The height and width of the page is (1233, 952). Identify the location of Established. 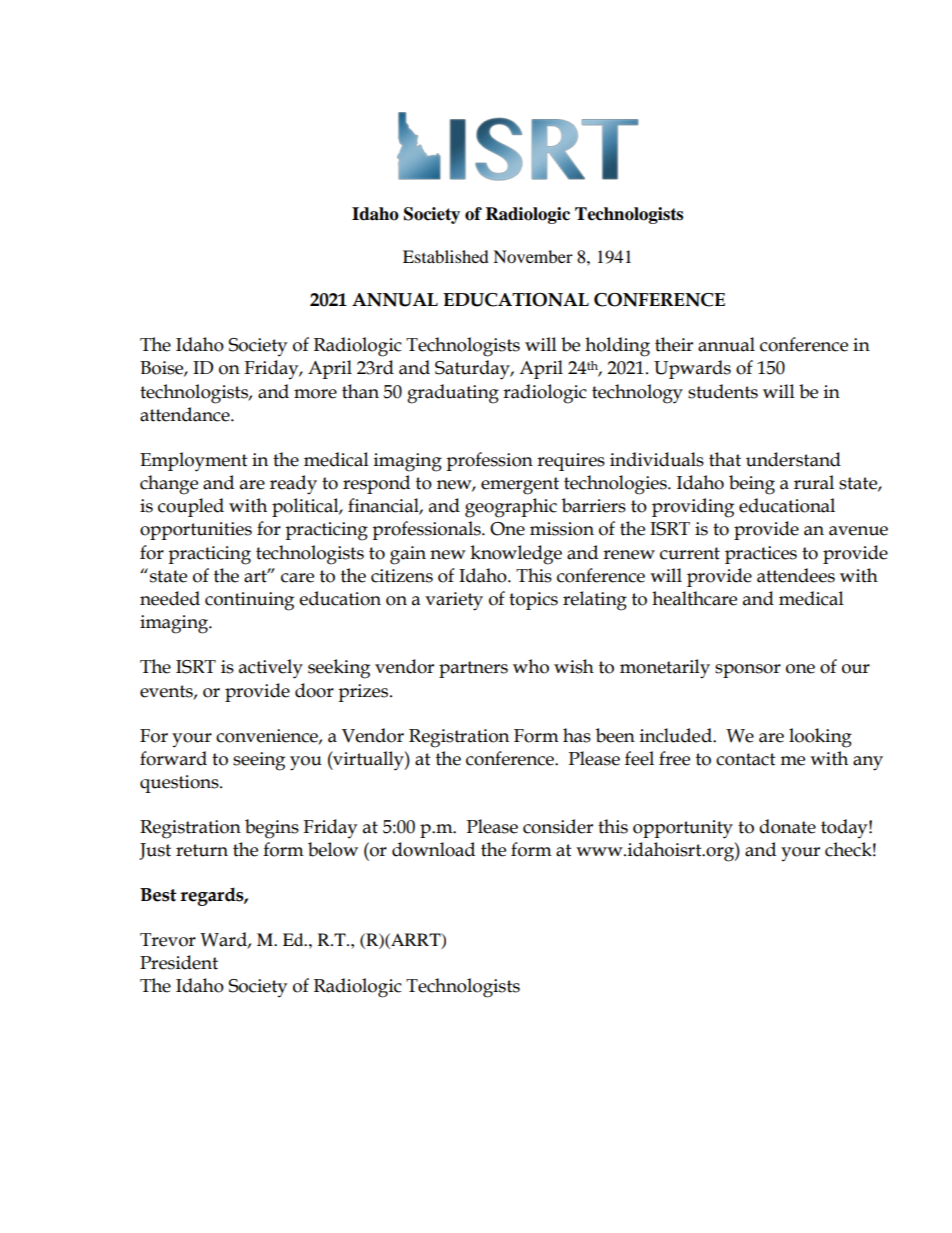
(446, 256).
